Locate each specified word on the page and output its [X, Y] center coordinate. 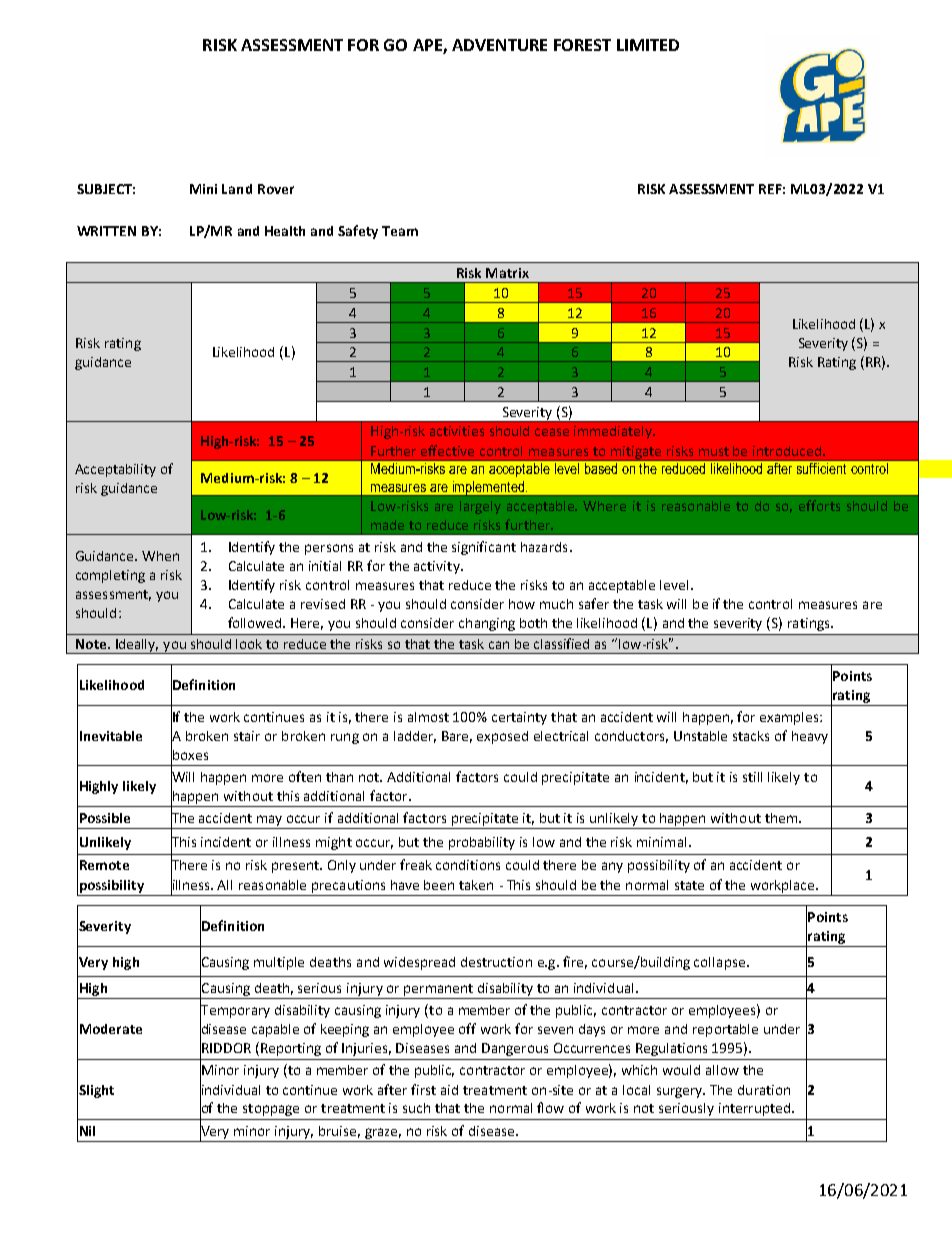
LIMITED [648, 45]
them [781, 818]
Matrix [507, 273]
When [160, 556]
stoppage [271, 1110]
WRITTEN [106, 231]
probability [482, 843]
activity [438, 567]
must [714, 451]
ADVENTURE [499, 45]
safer [594, 603]
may [269, 820]
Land [237, 189]
